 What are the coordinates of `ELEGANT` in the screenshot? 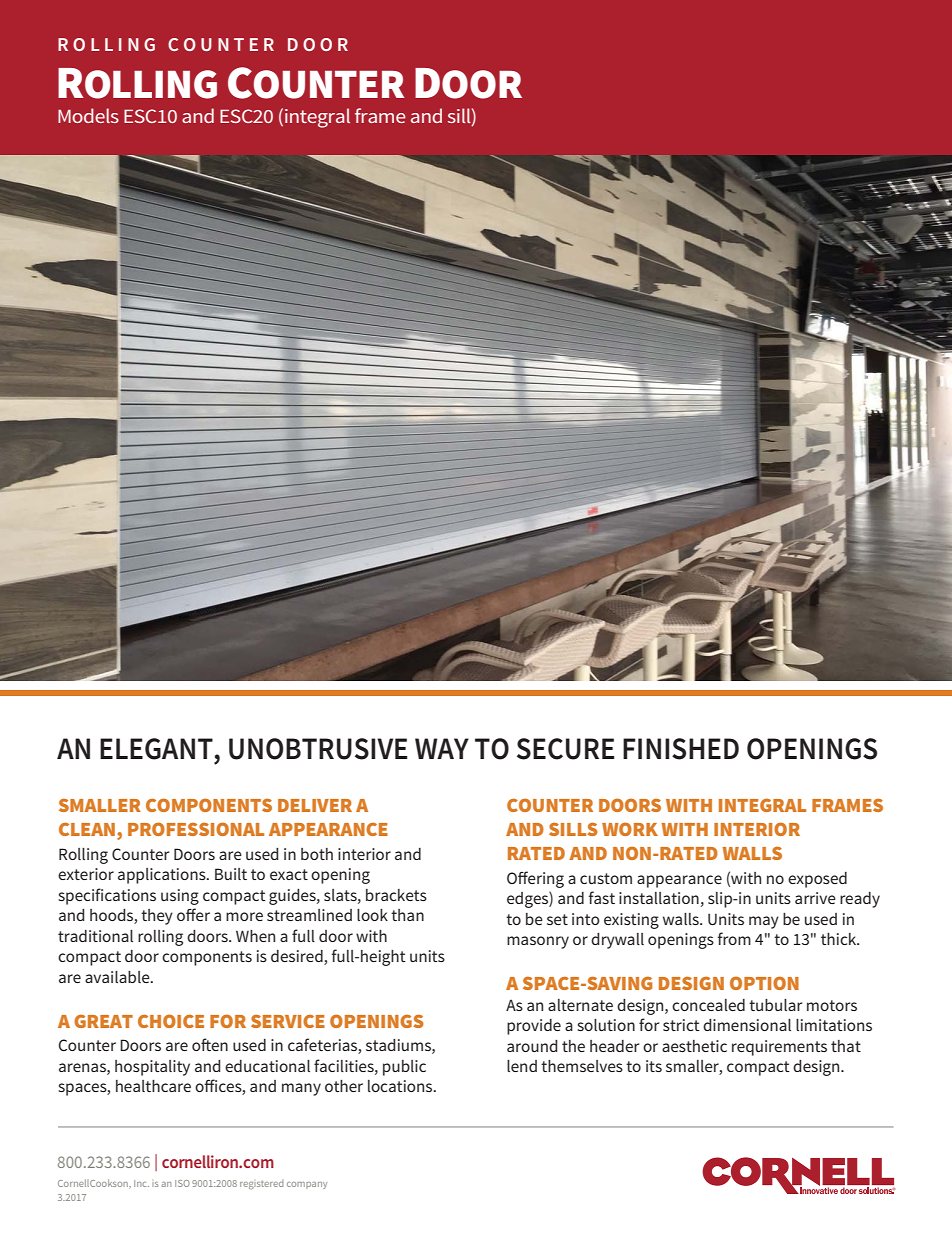 It's located at (156, 749).
